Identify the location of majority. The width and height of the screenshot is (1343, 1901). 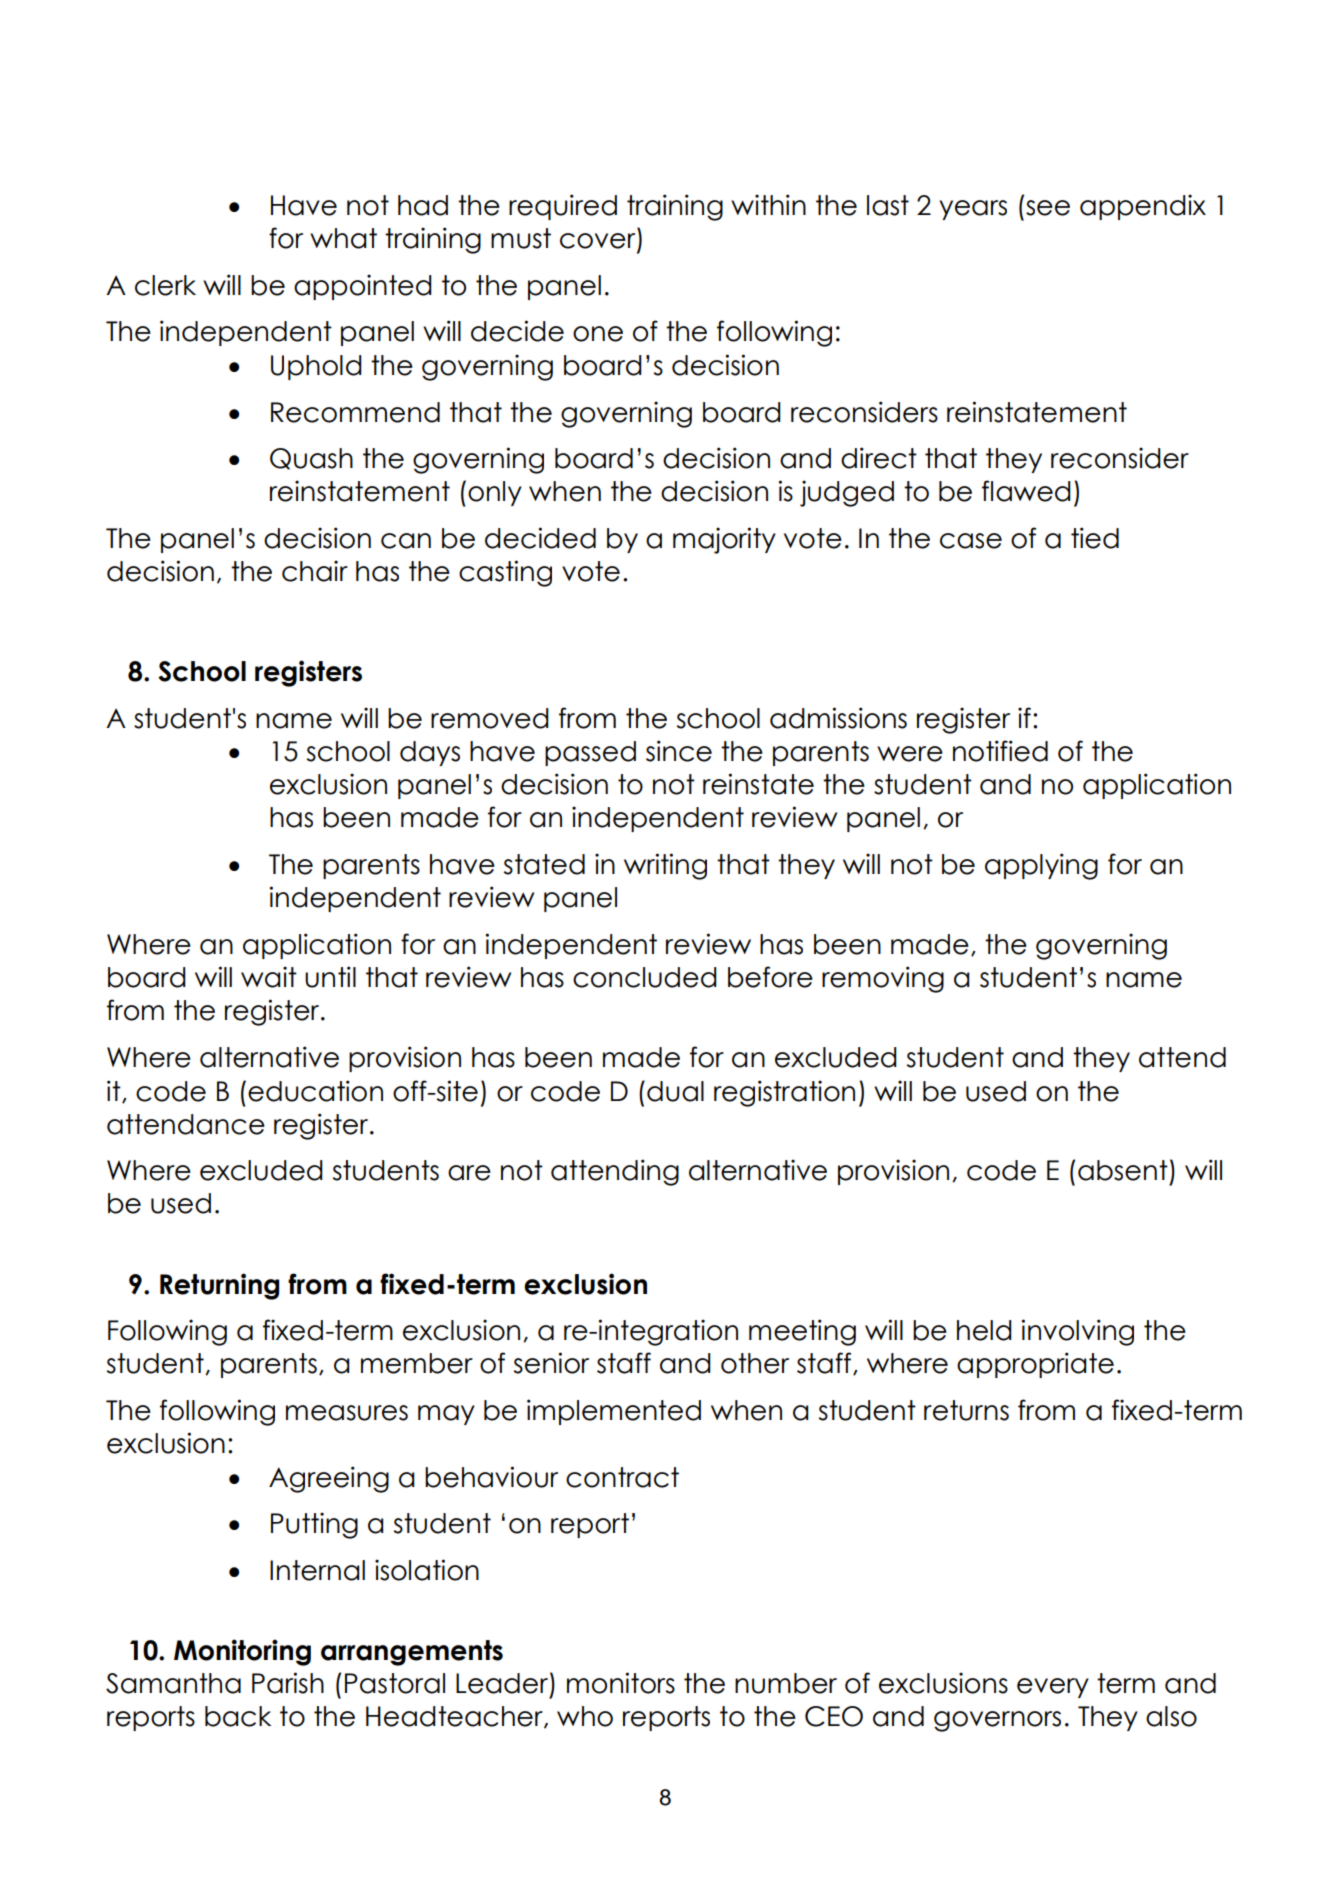
(724, 540).
